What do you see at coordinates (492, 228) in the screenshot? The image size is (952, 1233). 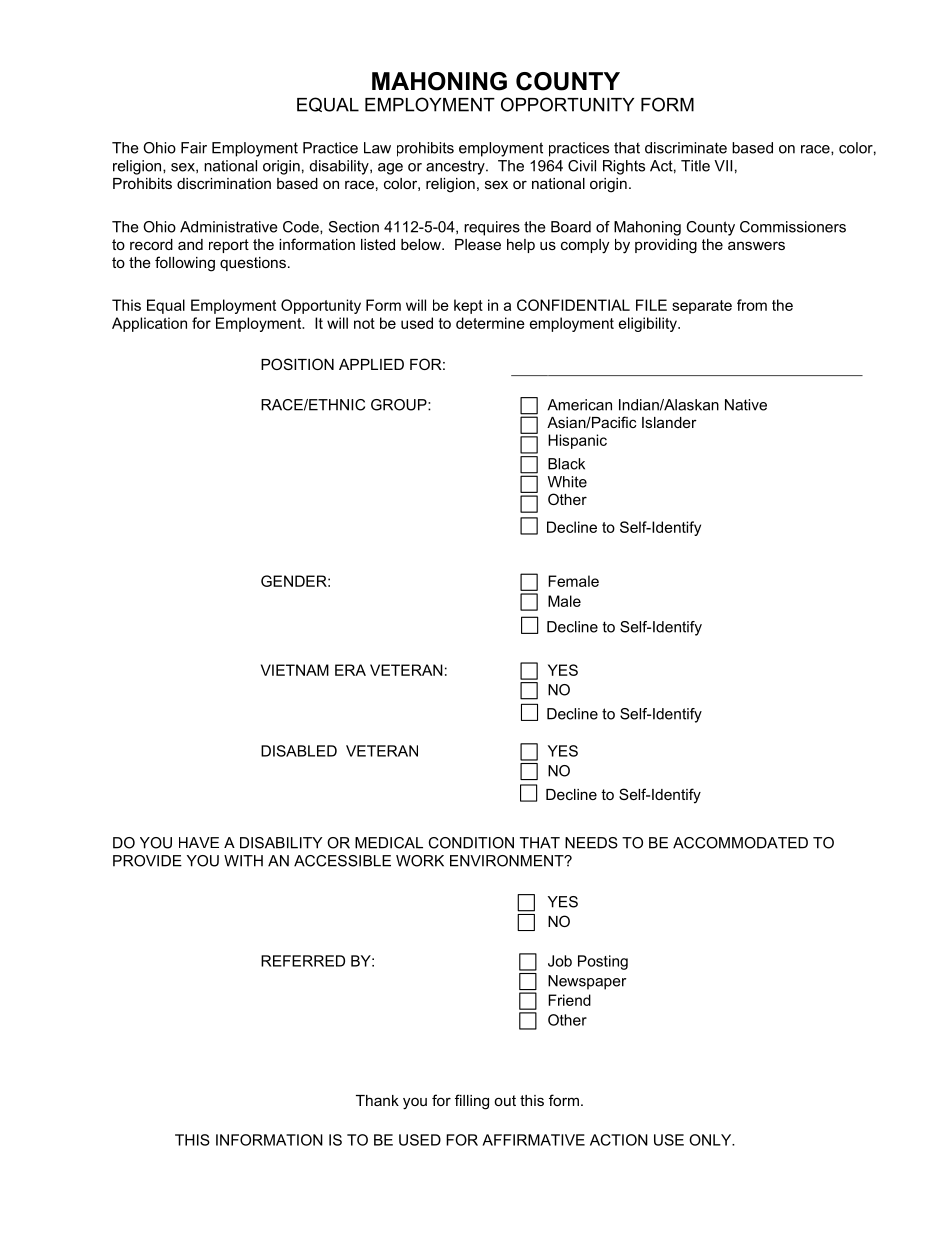 I see `requires` at bounding box center [492, 228].
